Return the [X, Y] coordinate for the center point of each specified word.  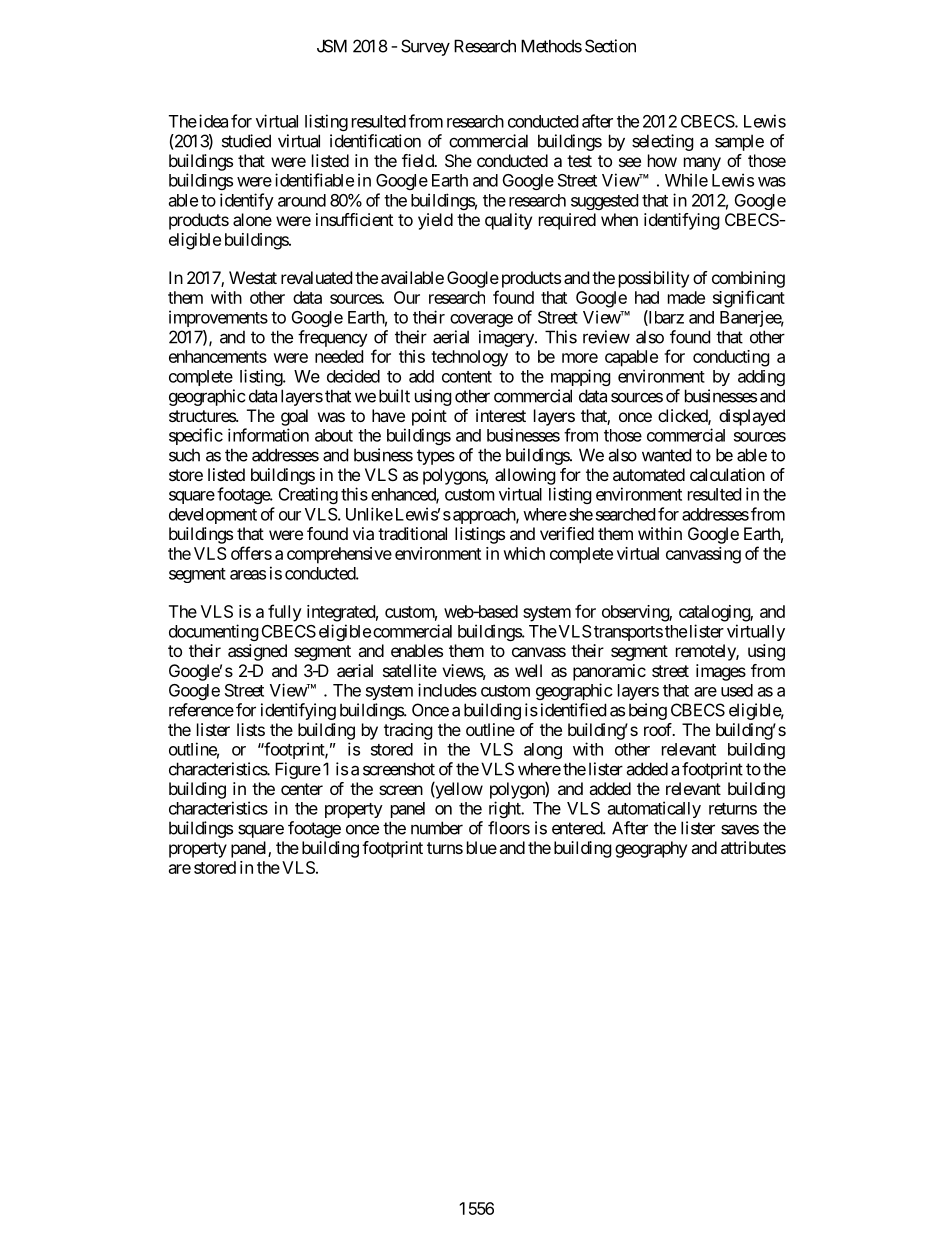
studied [246, 141]
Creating [308, 495]
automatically [654, 809]
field [419, 160]
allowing [525, 476]
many [702, 164]
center [302, 789]
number [437, 828]
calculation [727, 474]
